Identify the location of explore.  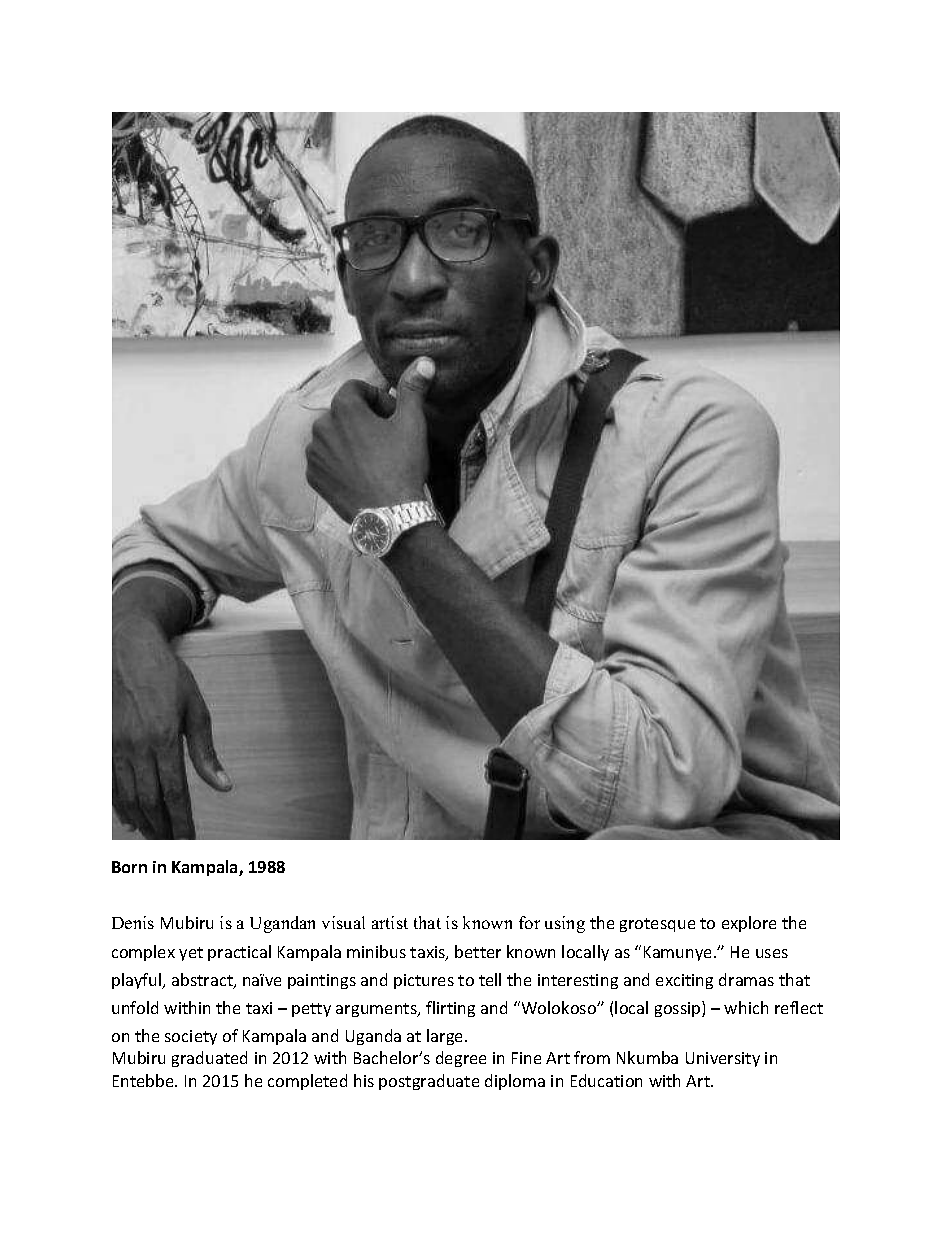
(749, 924).
